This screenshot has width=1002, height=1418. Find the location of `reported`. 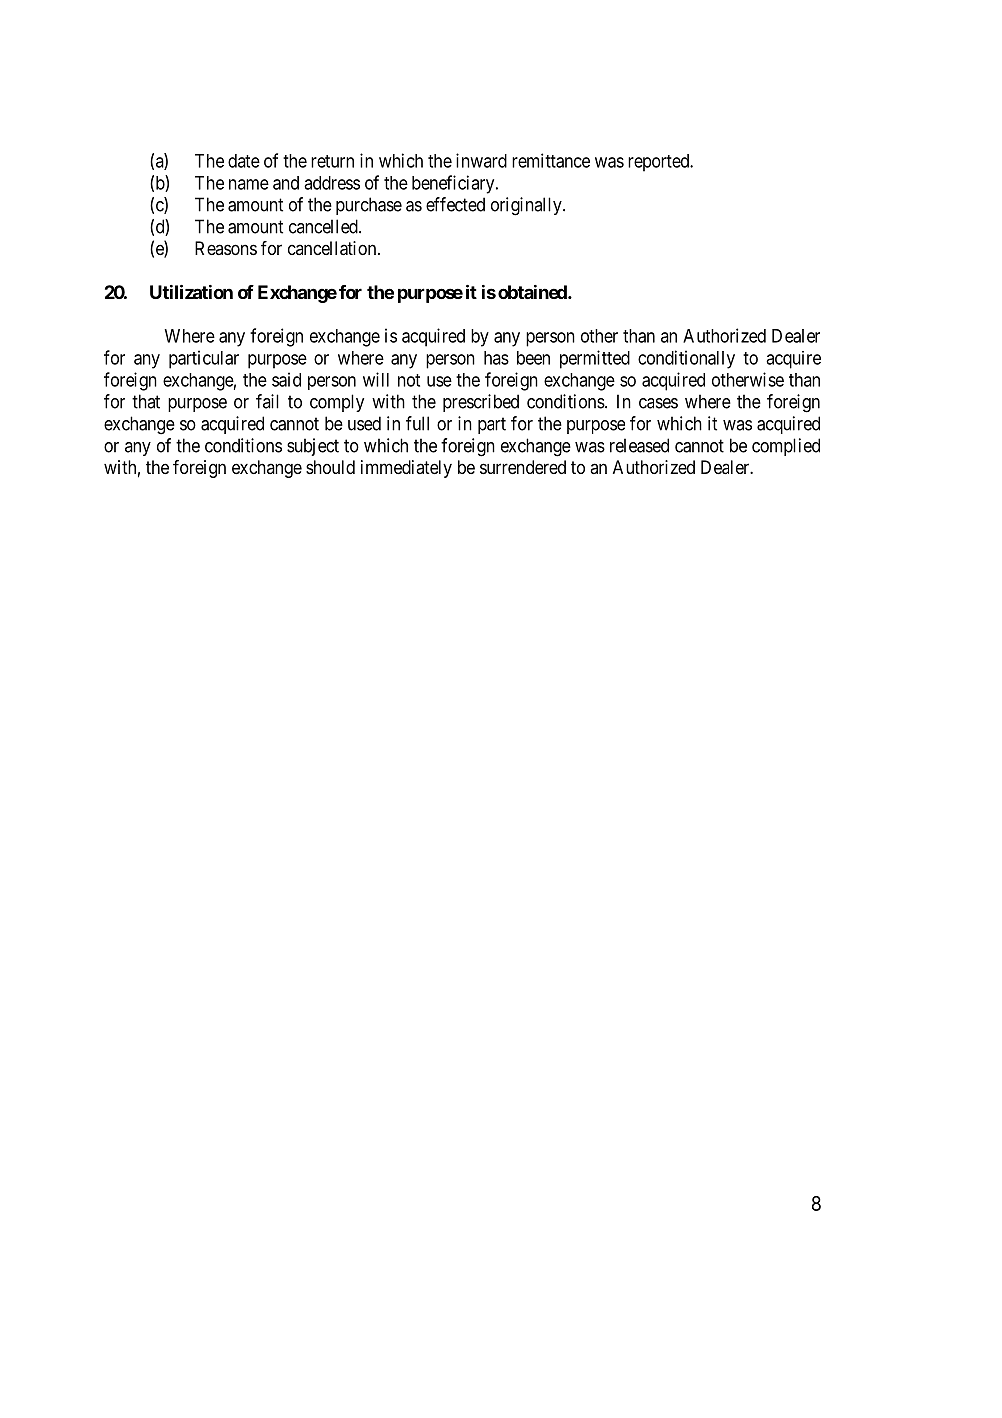

reported is located at coordinates (660, 163).
